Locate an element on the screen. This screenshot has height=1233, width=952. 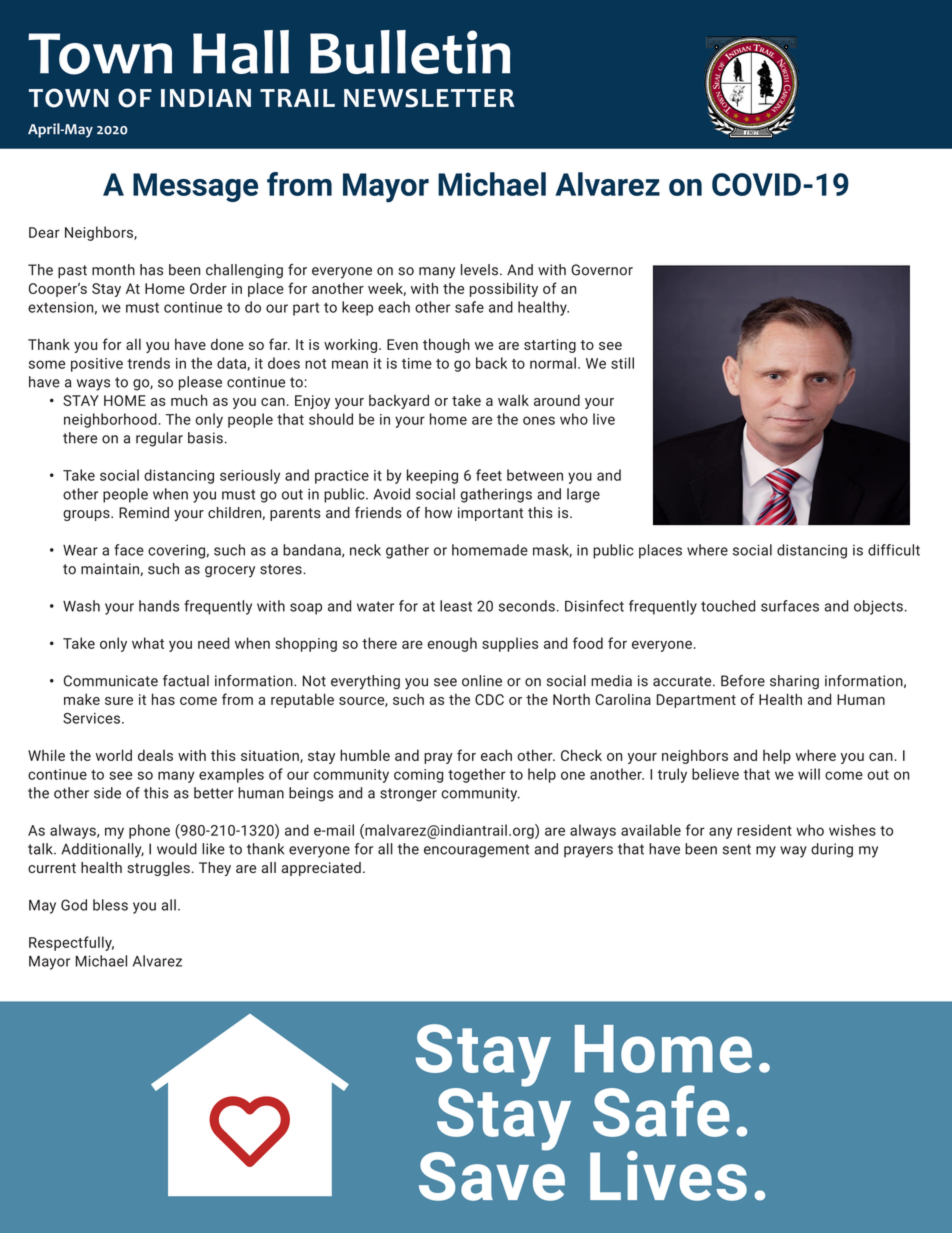
hands is located at coordinates (159, 606).
